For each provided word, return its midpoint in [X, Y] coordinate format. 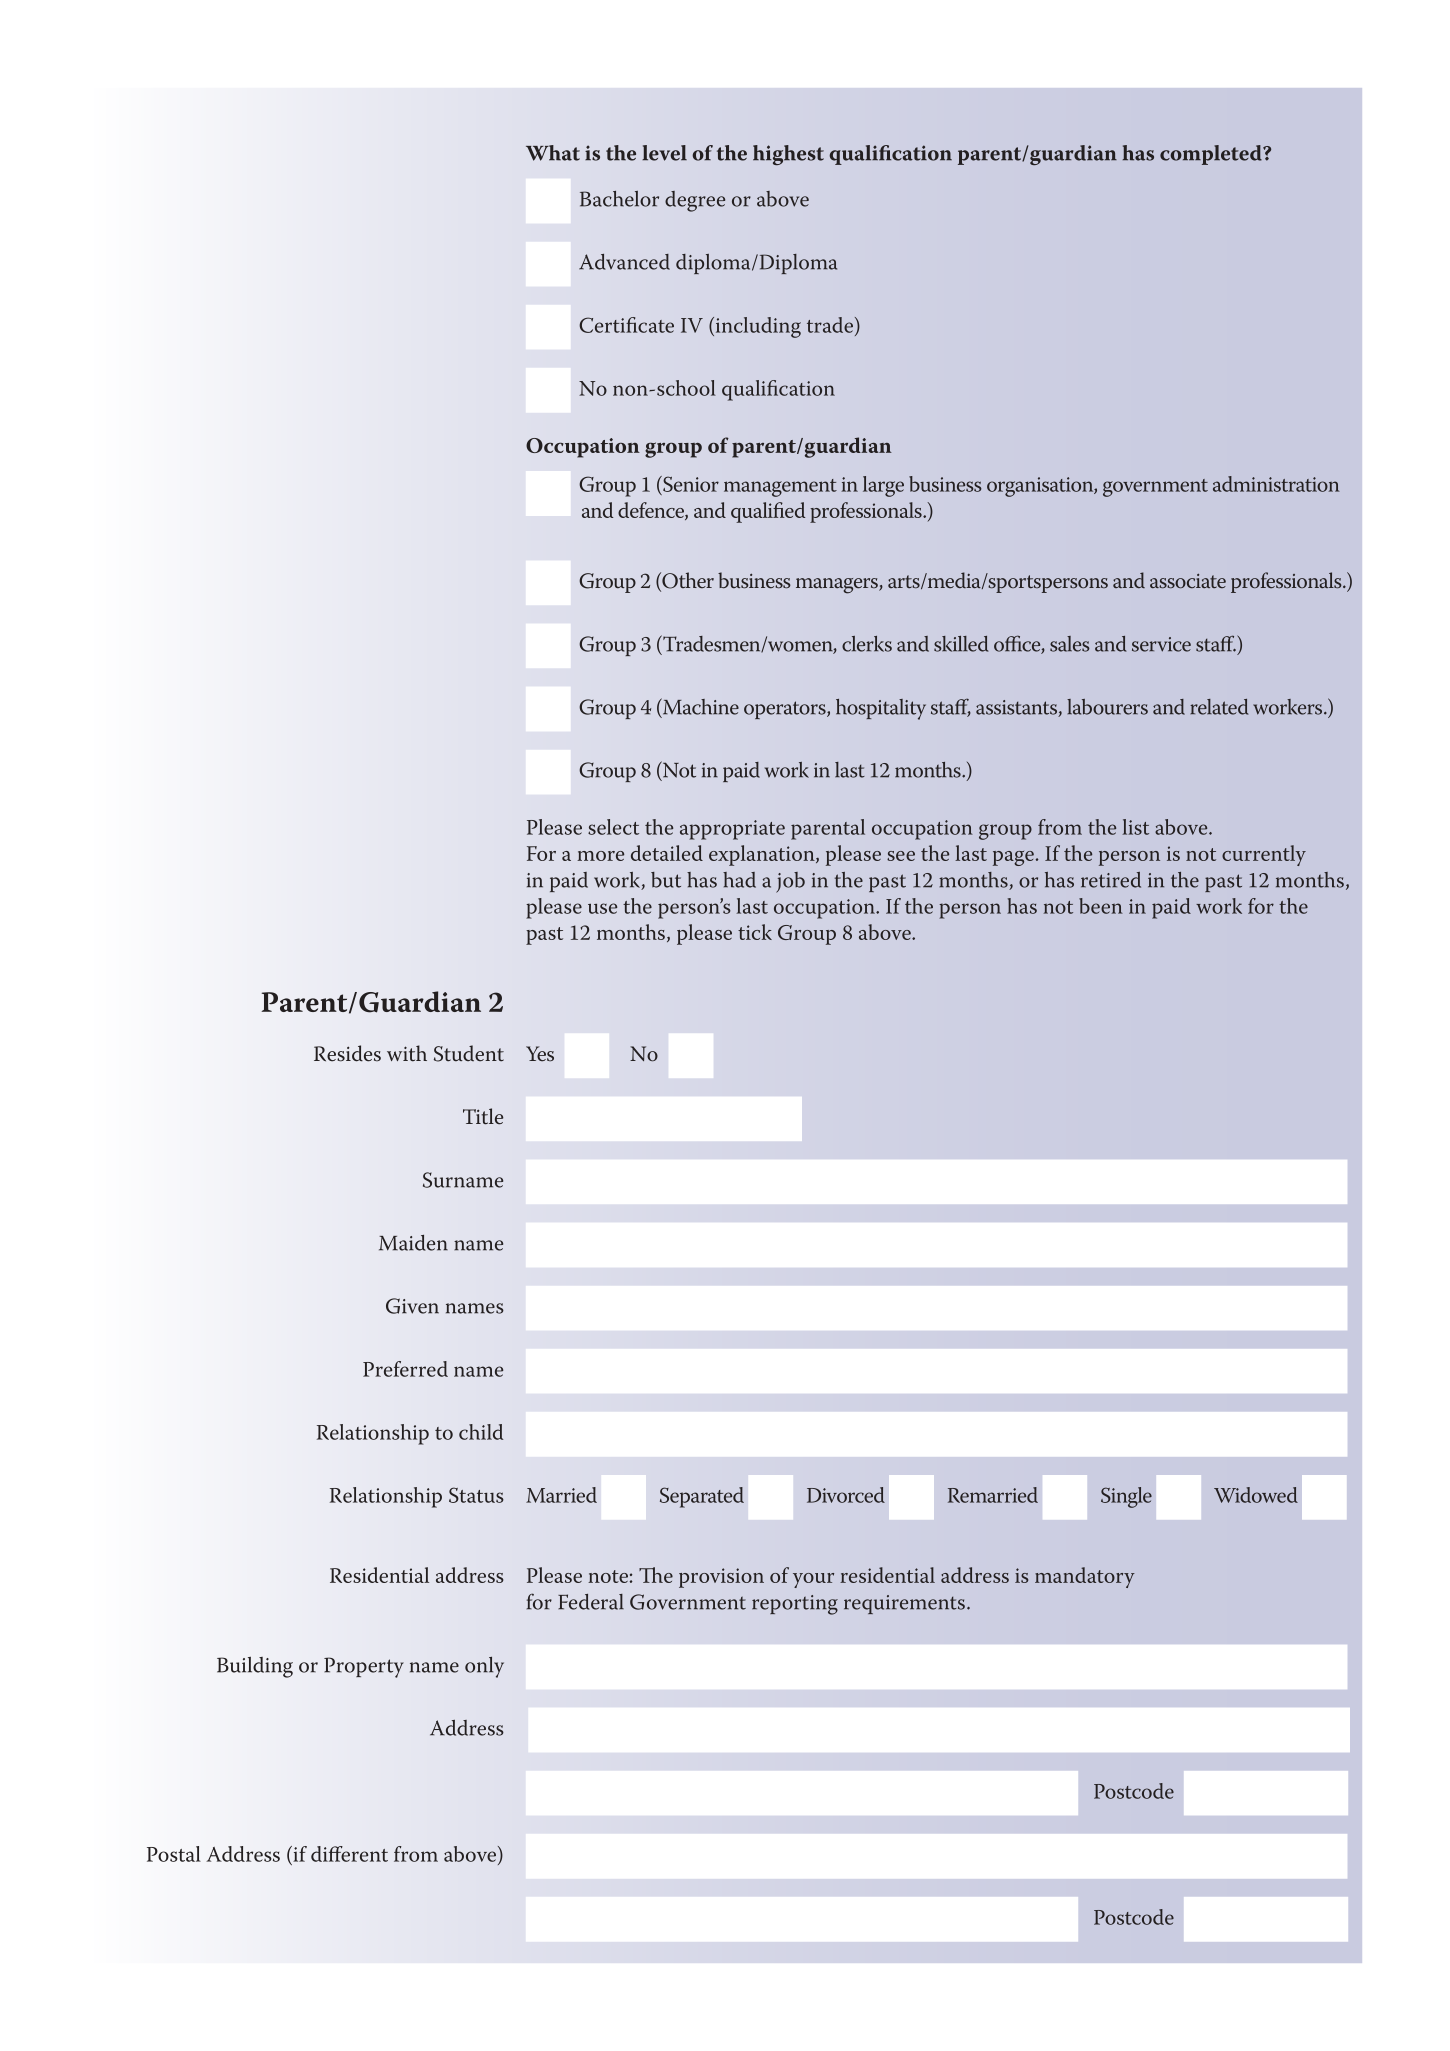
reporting [795, 1605]
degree [695, 201]
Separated [702, 1497]
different [349, 1854]
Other [687, 581]
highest [788, 155]
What [553, 153]
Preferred [405, 1369]
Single [1126, 1497]
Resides [347, 1053]
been [1101, 906]
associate [1188, 581]
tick [755, 932]
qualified [768, 512]
